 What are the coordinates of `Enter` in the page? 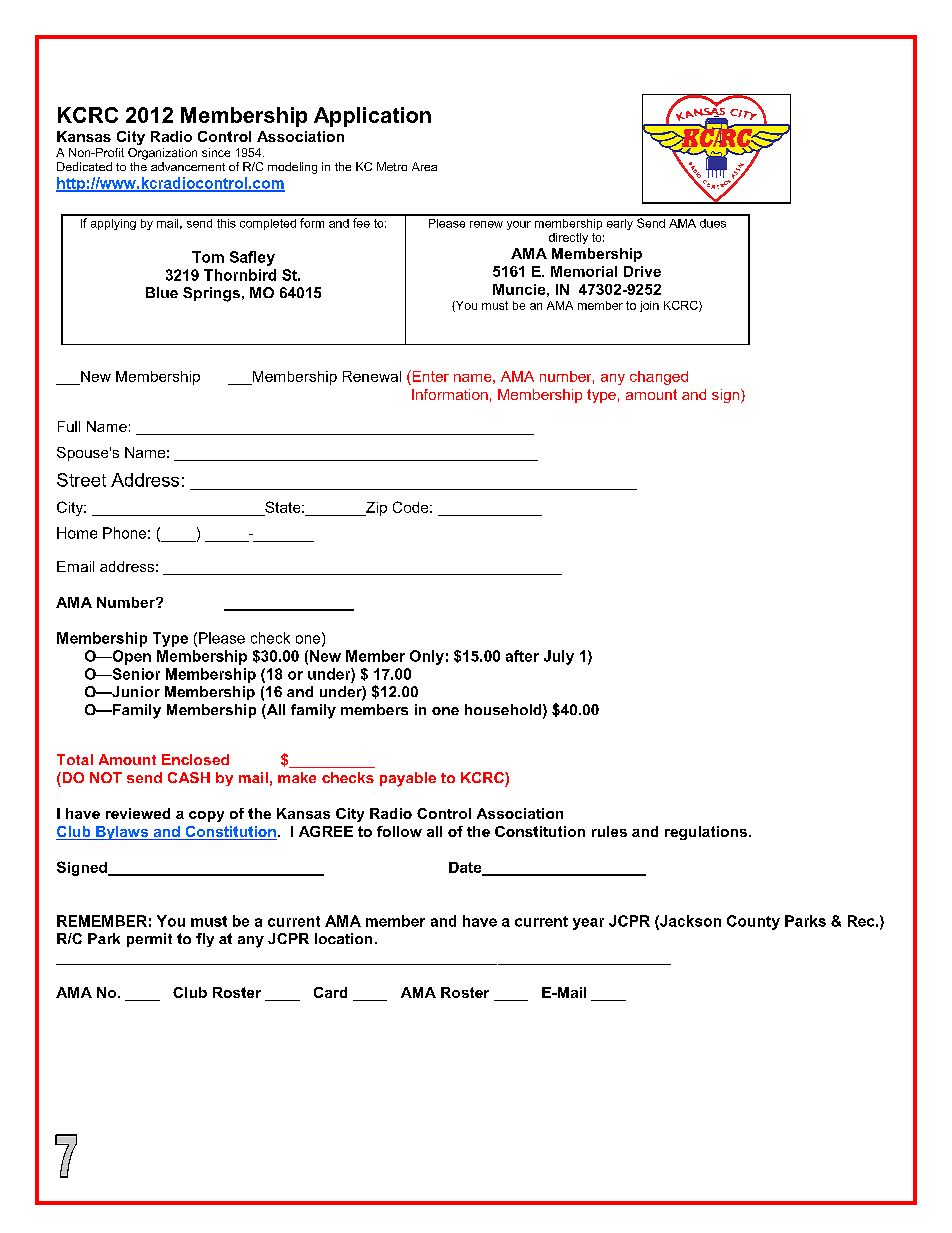 It's located at (429, 376).
